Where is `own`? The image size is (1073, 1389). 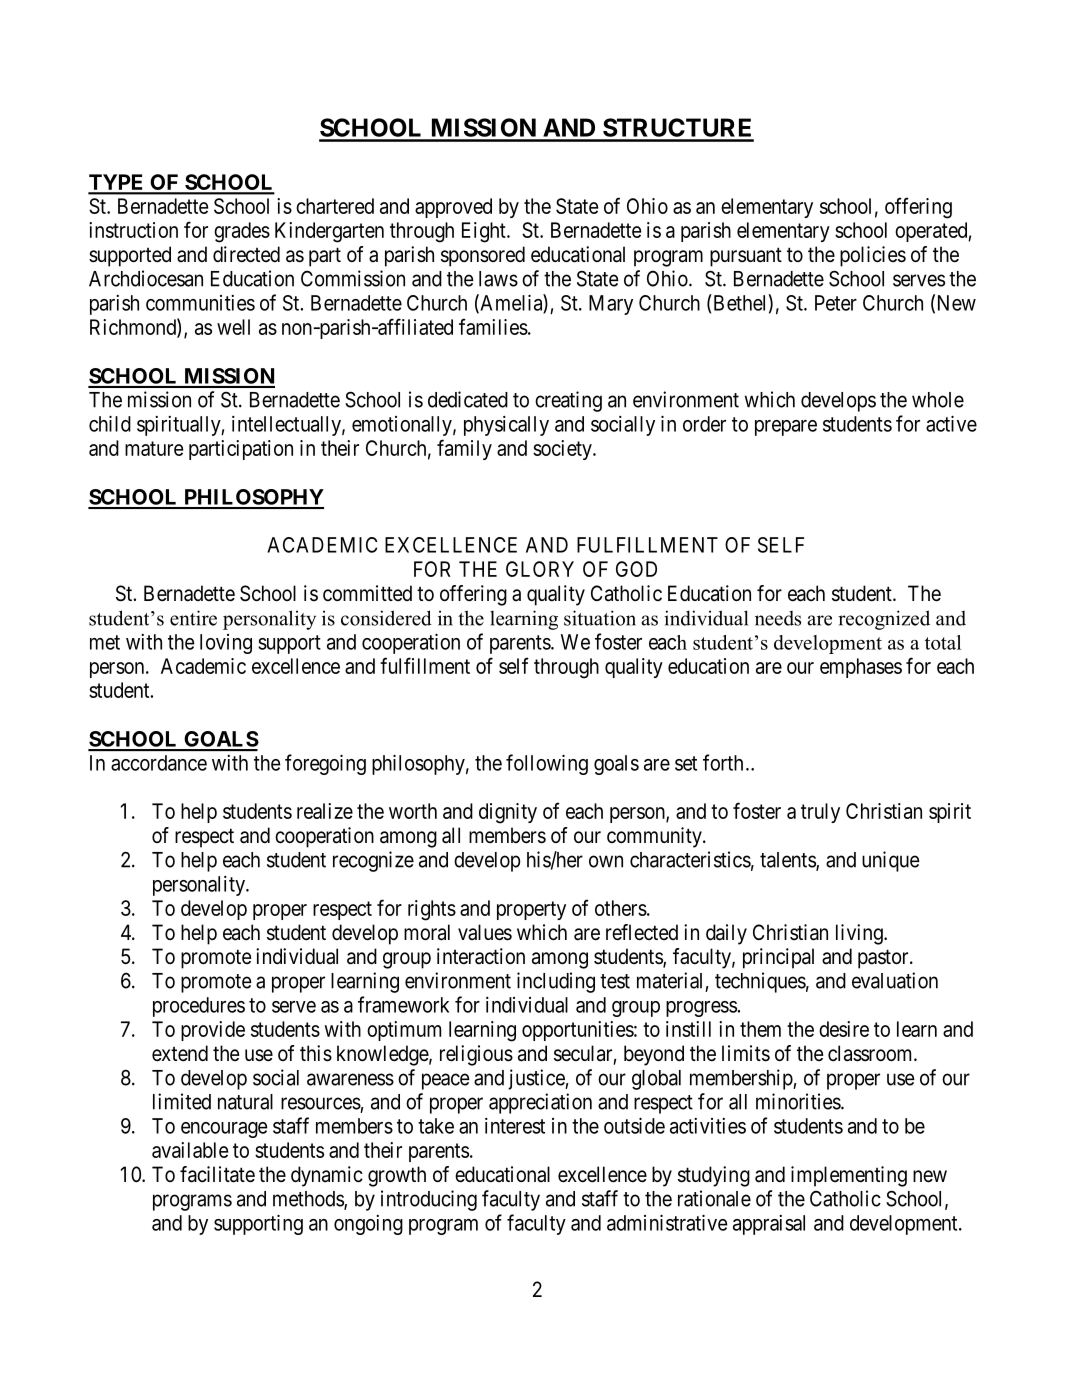
own is located at coordinates (606, 861).
